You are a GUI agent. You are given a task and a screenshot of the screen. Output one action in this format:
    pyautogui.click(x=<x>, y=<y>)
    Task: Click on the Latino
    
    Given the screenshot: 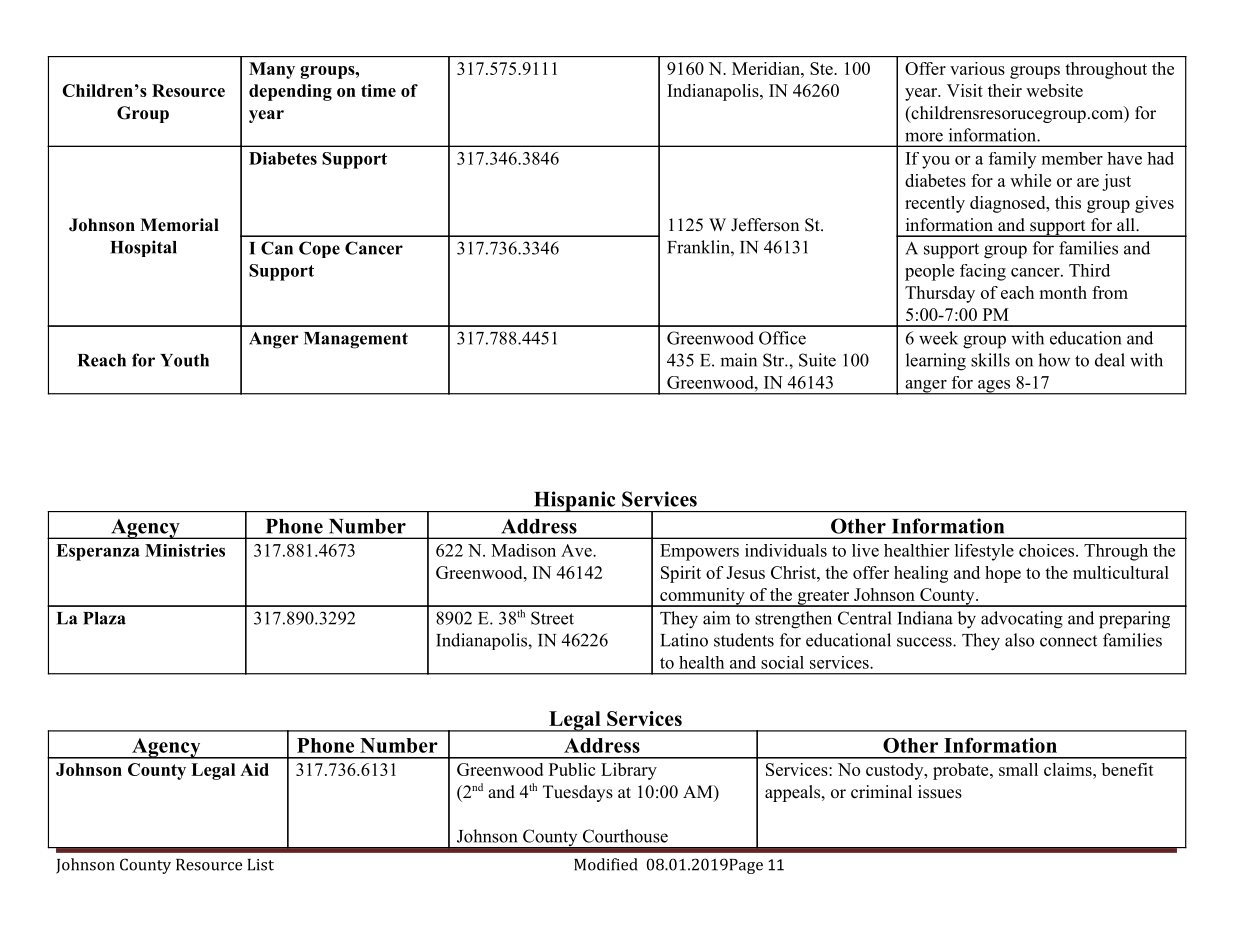 What is the action you would take?
    pyautogui.click(x=684, y=640)
